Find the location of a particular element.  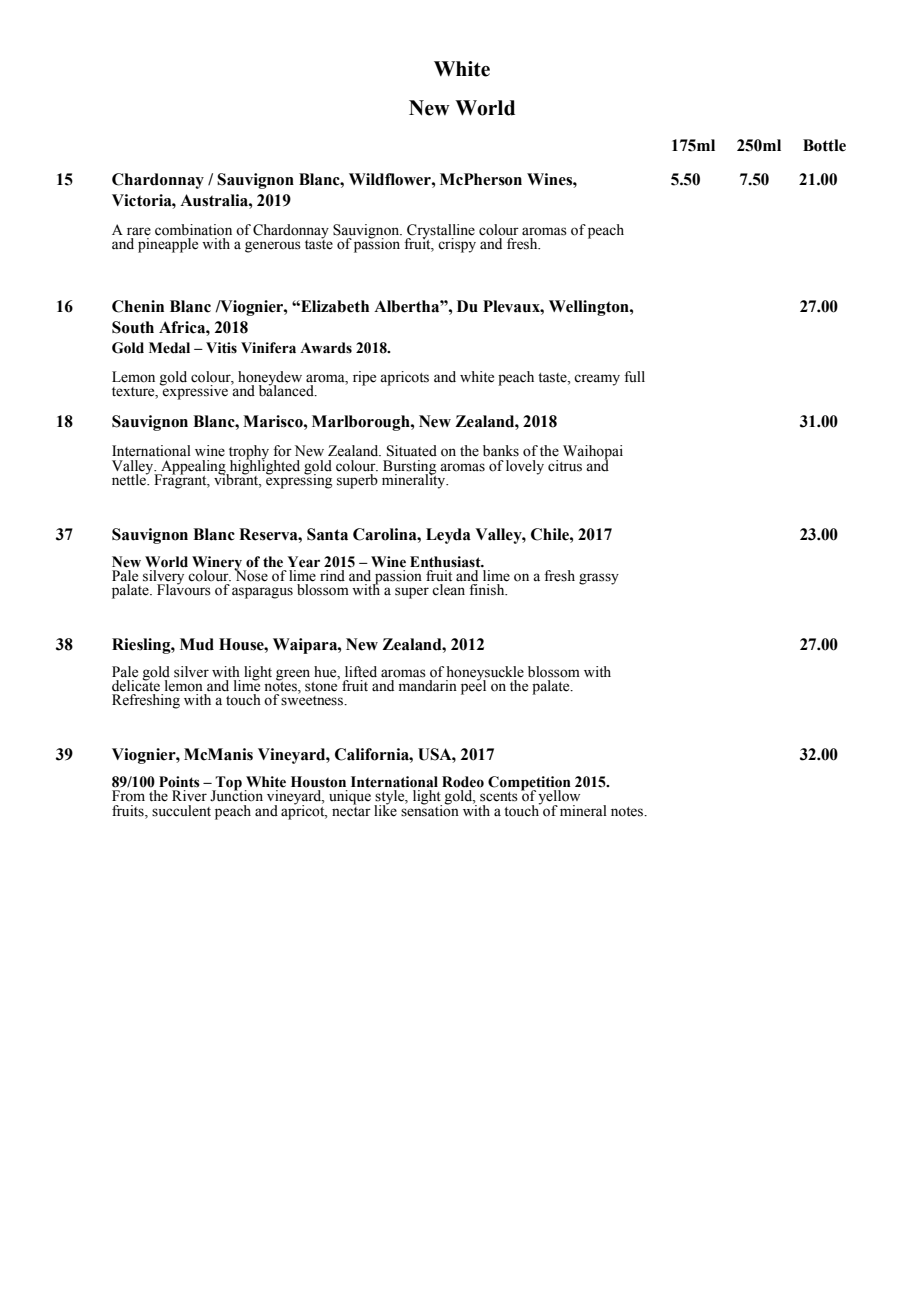

Crystalline is located at coordinates (440, 232).
